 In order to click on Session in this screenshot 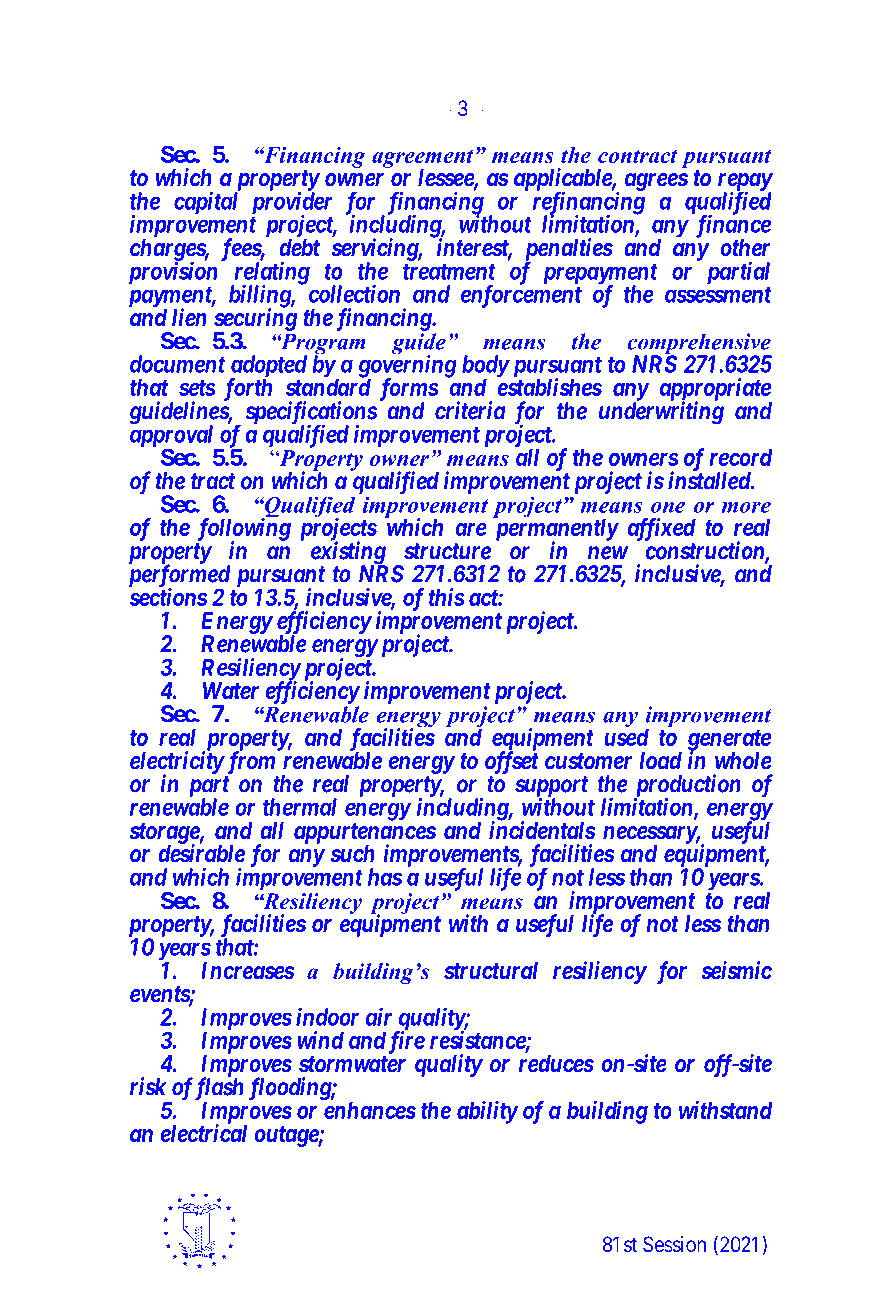, I will do `click(674, 1244)`.
